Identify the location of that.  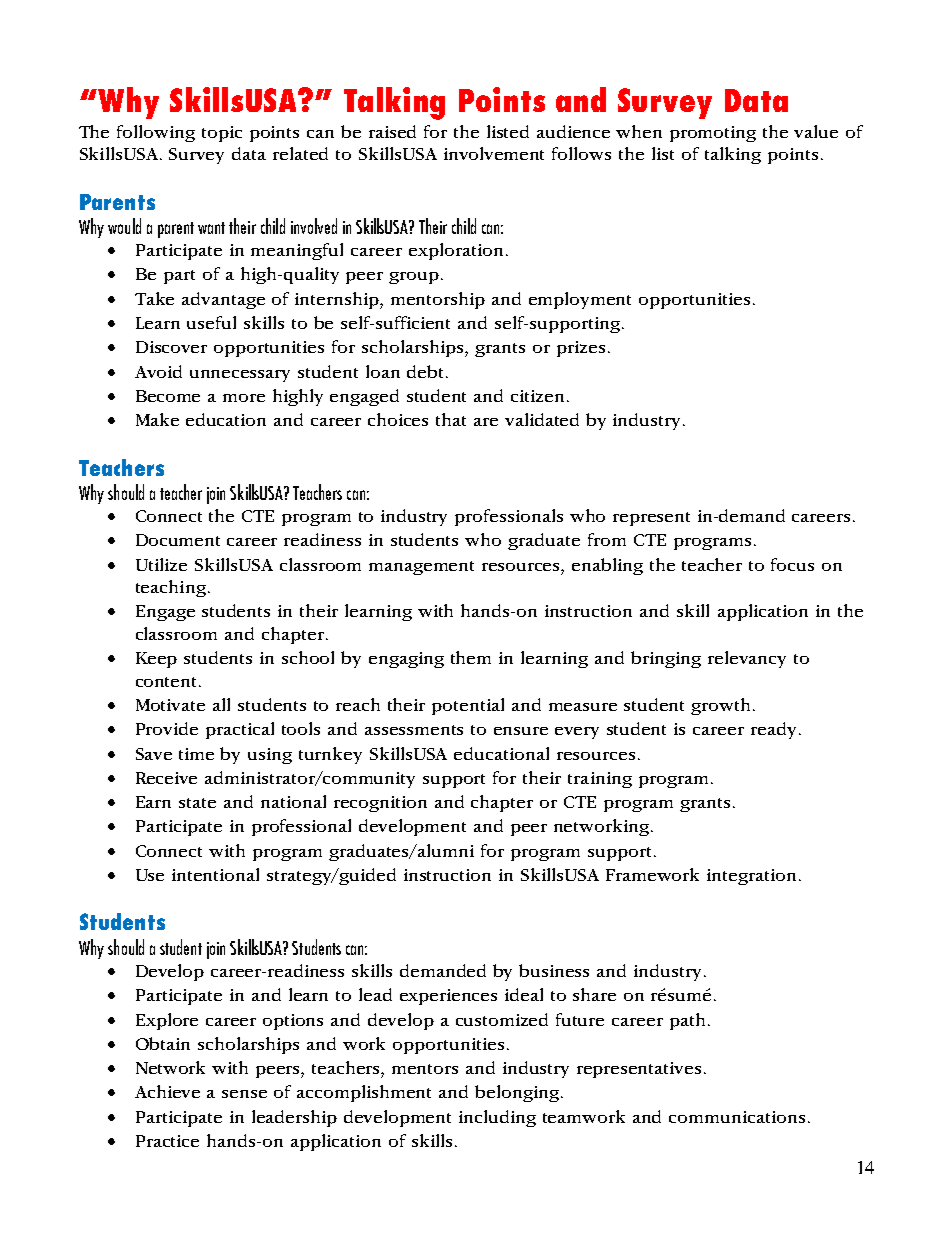
(451, 419).
